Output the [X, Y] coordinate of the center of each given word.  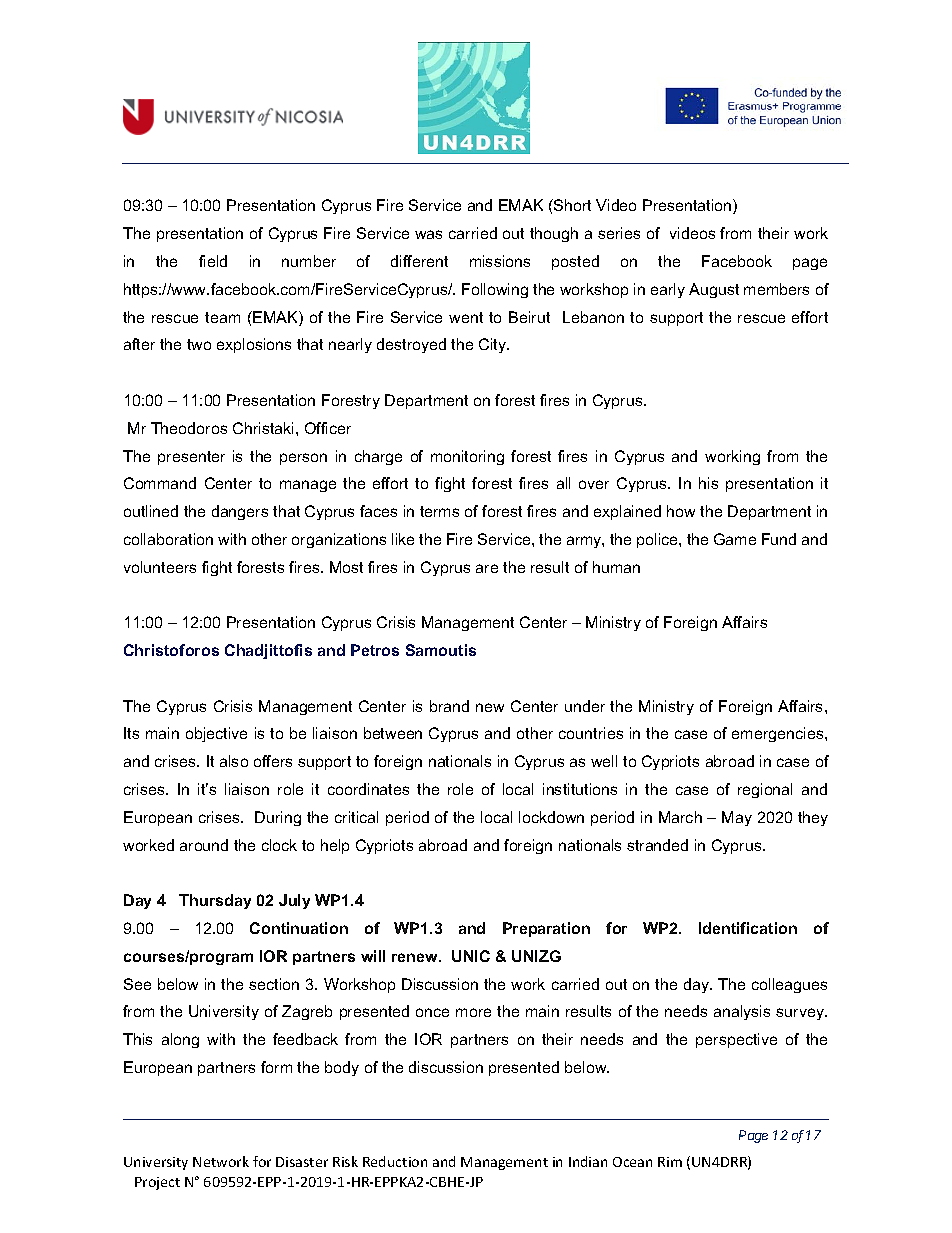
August [714, 290]
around [204, 845]
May [737, 818]
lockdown [551, 817]
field [213, 261]
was [428, 234]
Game [735, 539]
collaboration [168, 539]
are [487, 568]
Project [157, 1183]
